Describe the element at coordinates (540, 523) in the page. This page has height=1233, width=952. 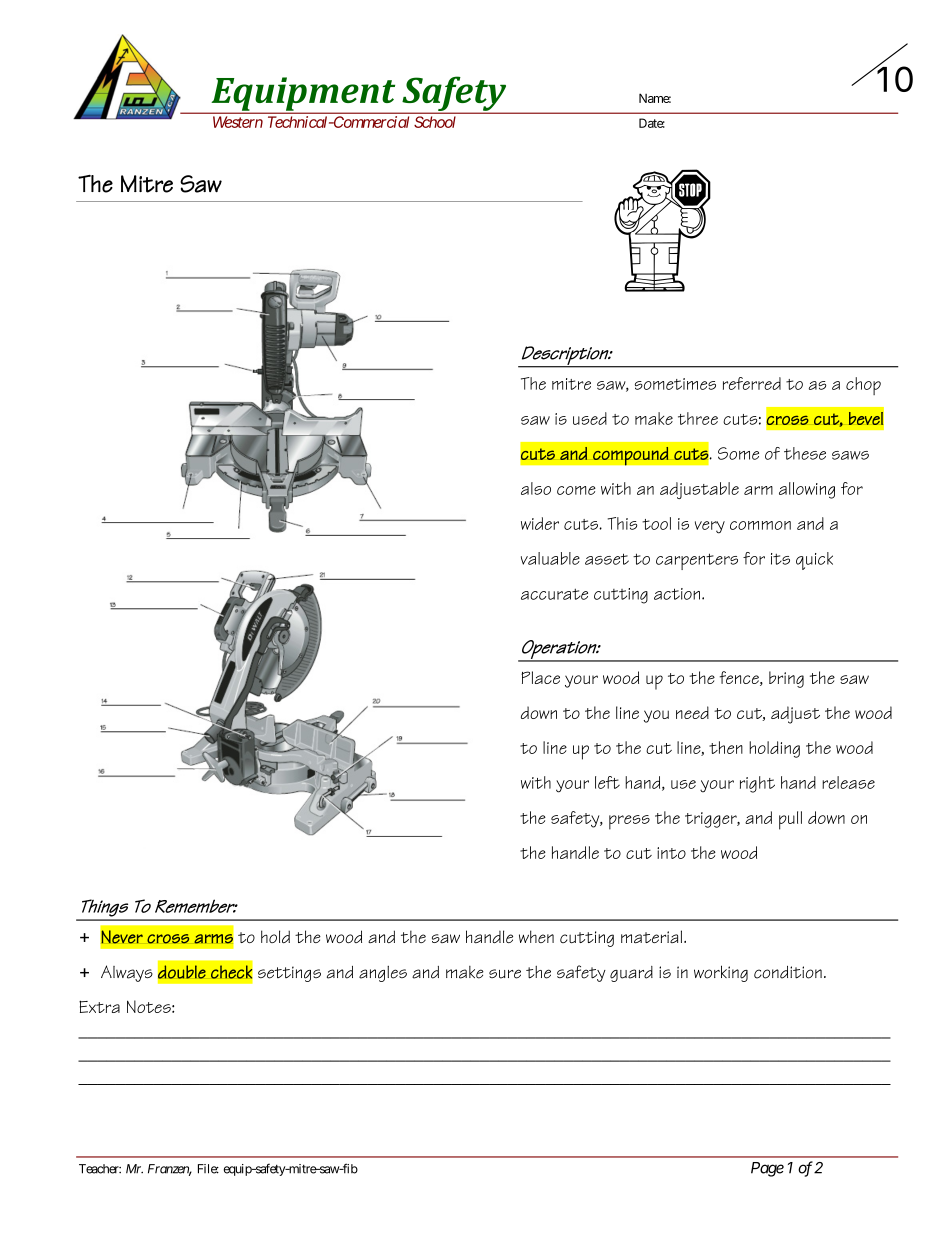
I see `wider` at that location.
